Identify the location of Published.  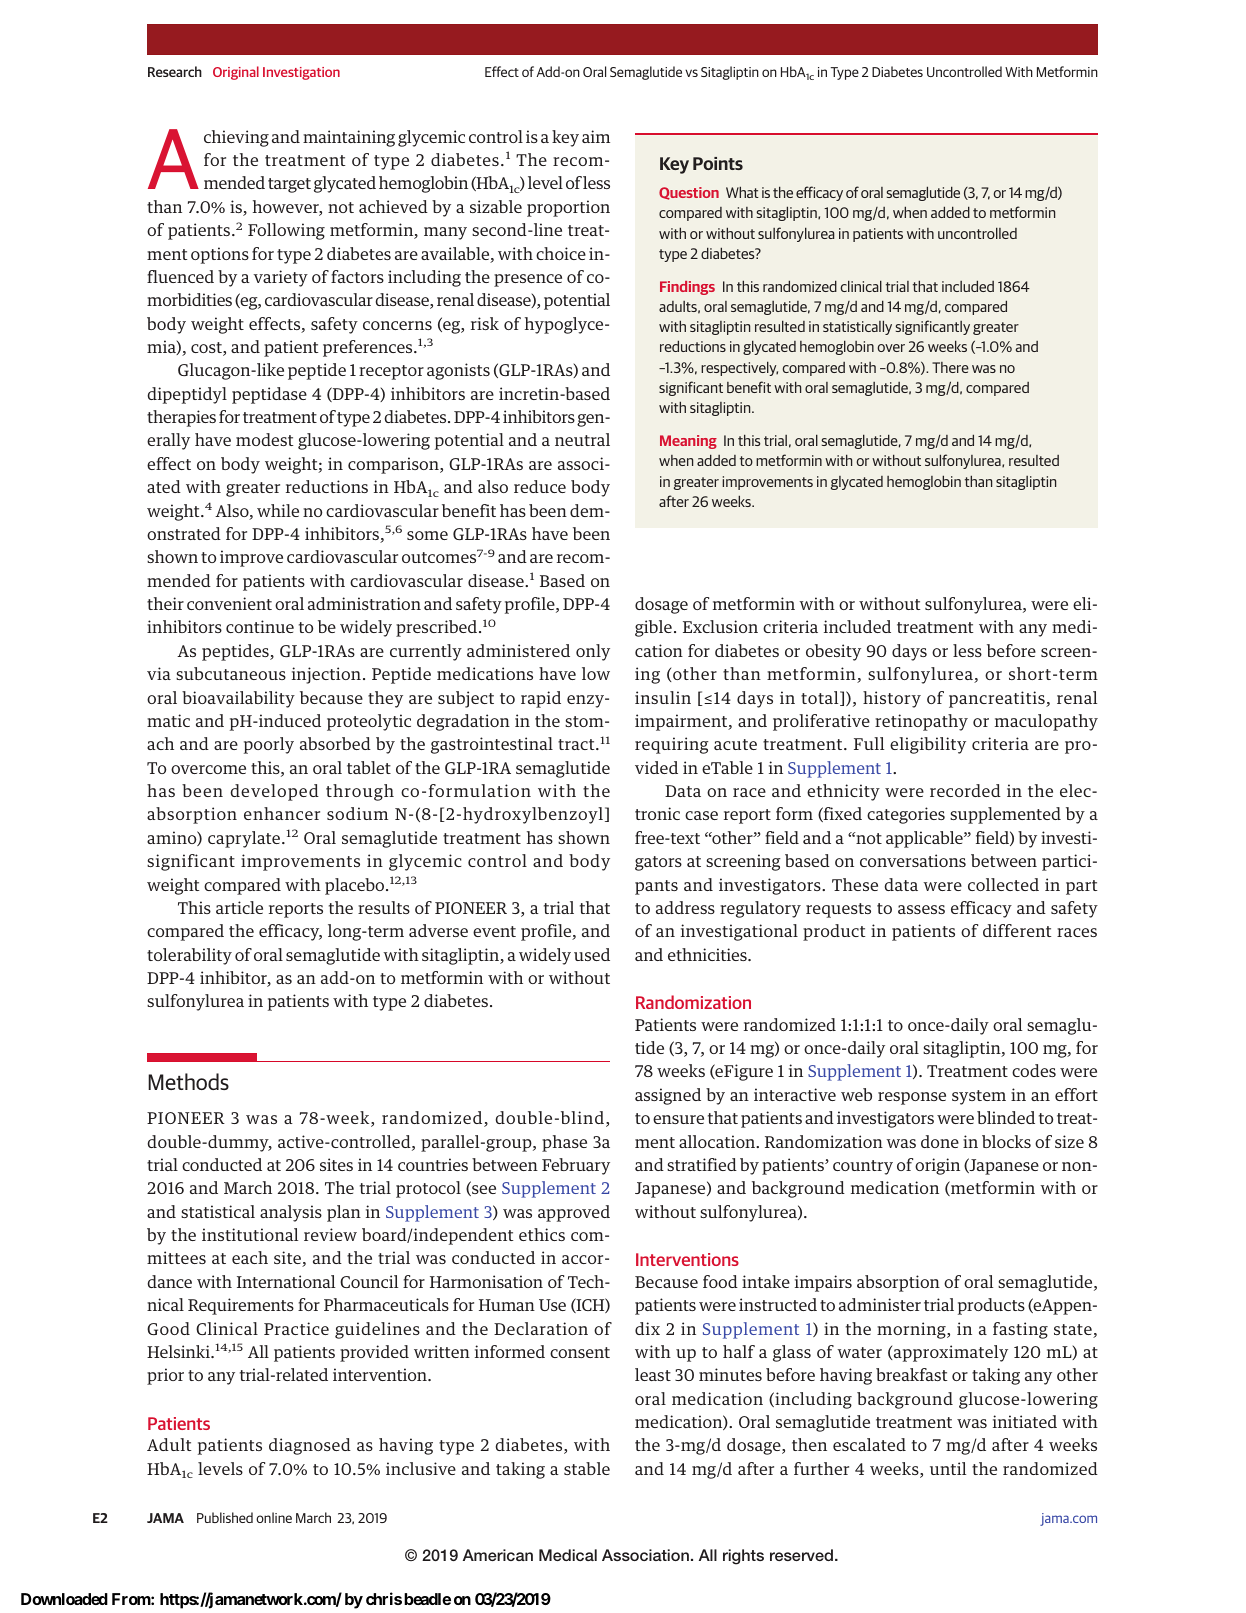
(225, 1517).
